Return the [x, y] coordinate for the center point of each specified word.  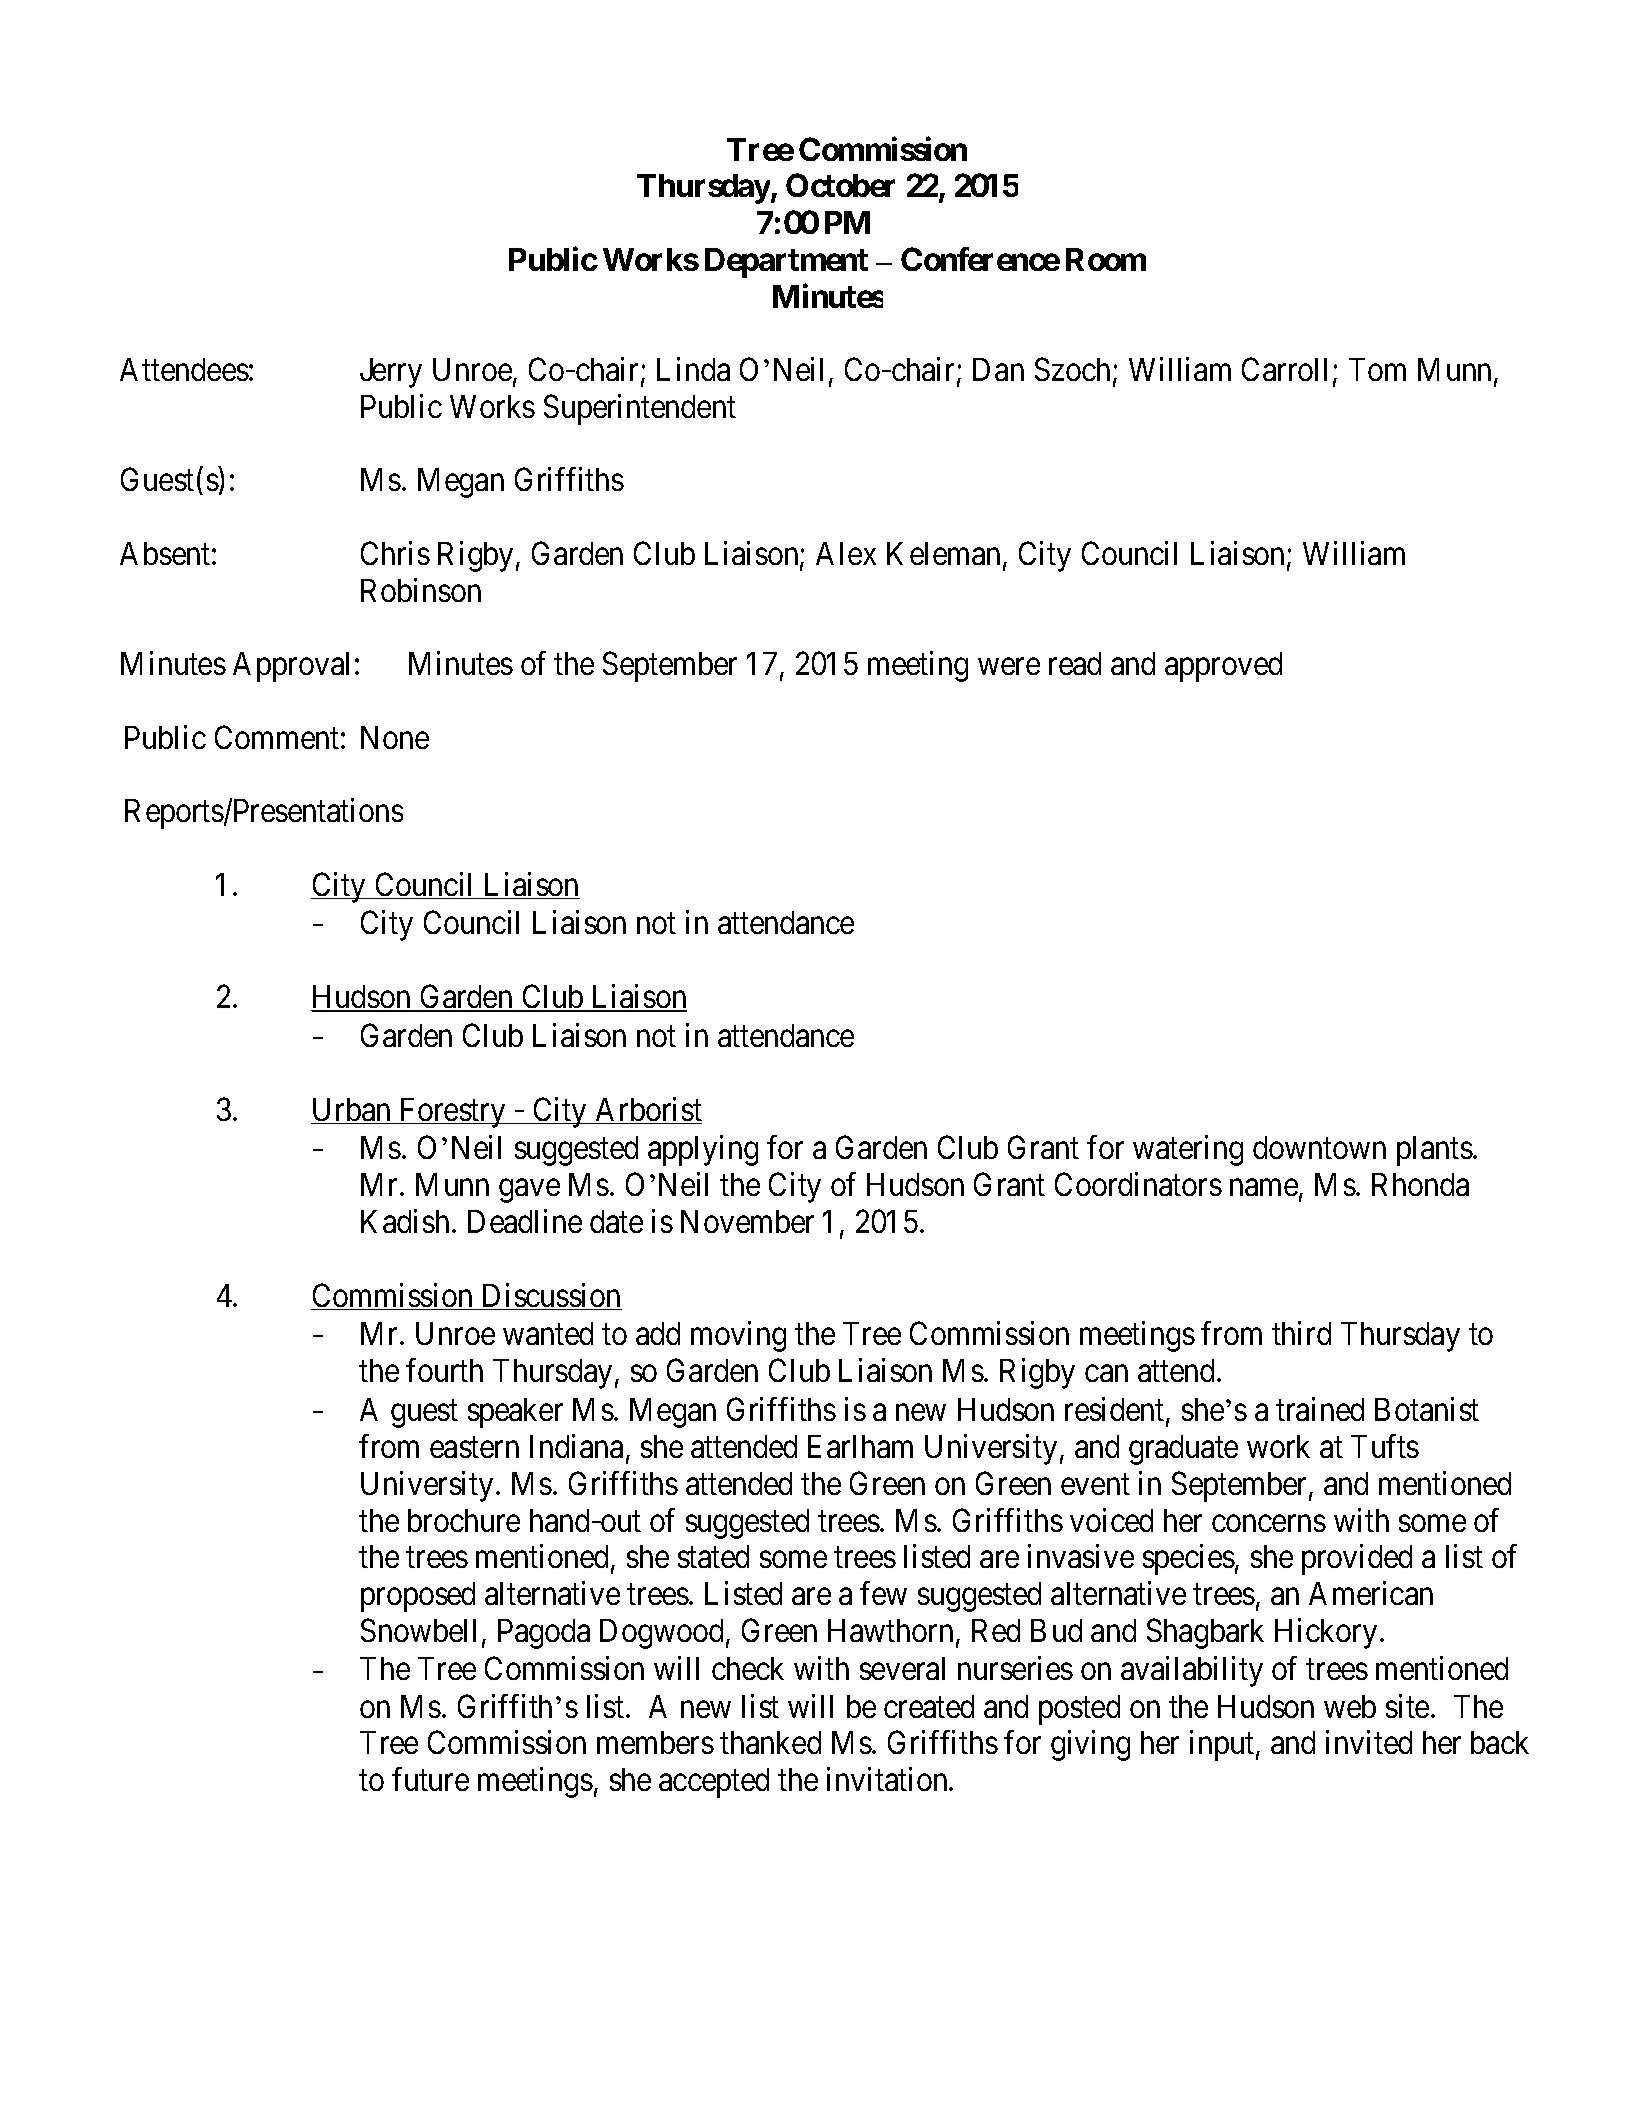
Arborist [648, 1110]
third [1301, 1333]
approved [1223, 667]
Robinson [421, 590]
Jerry [391, 373]
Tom [1377, 369]
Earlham [860, 1446]
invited [1369, 1742]
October [840, 185]
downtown [1319, 1147]
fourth [444, 1370]
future [430, 1779]
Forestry [452, 1113]
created [929, 1706]
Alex [846, 553]
